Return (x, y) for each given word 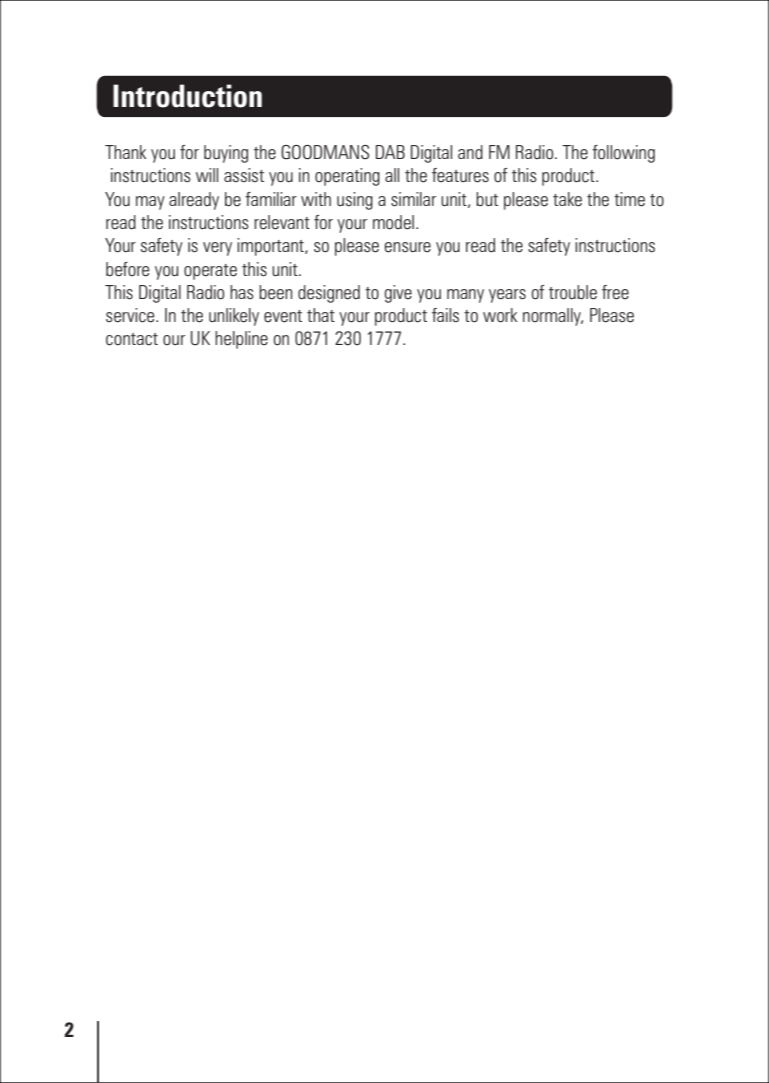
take (567, 199)
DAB (390, 152)
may (150, 203)
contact (132, 339)
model (393, 222)
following (623, 154)
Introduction (187, 96)
